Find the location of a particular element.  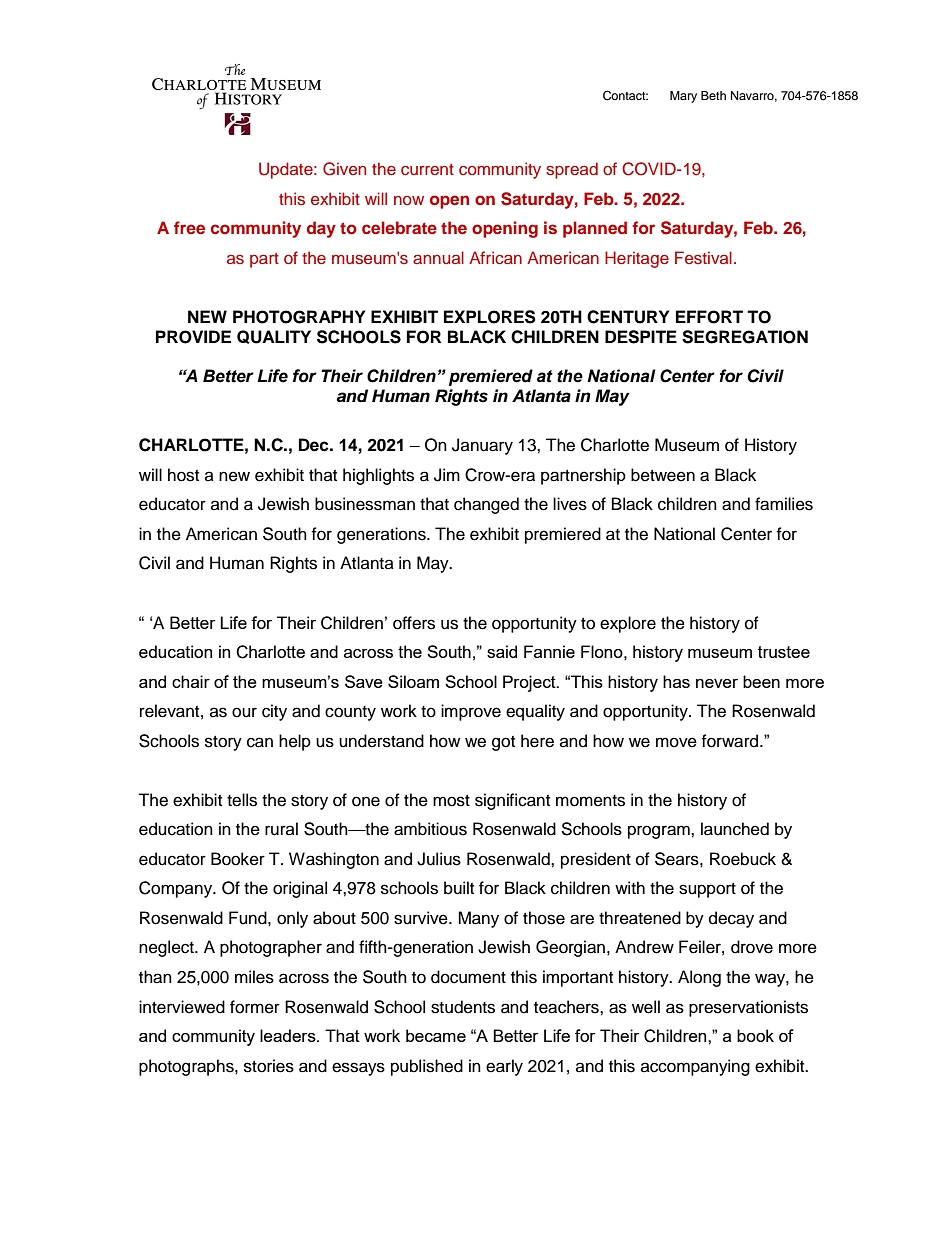

Beth is located at coordinates (713, 95).
